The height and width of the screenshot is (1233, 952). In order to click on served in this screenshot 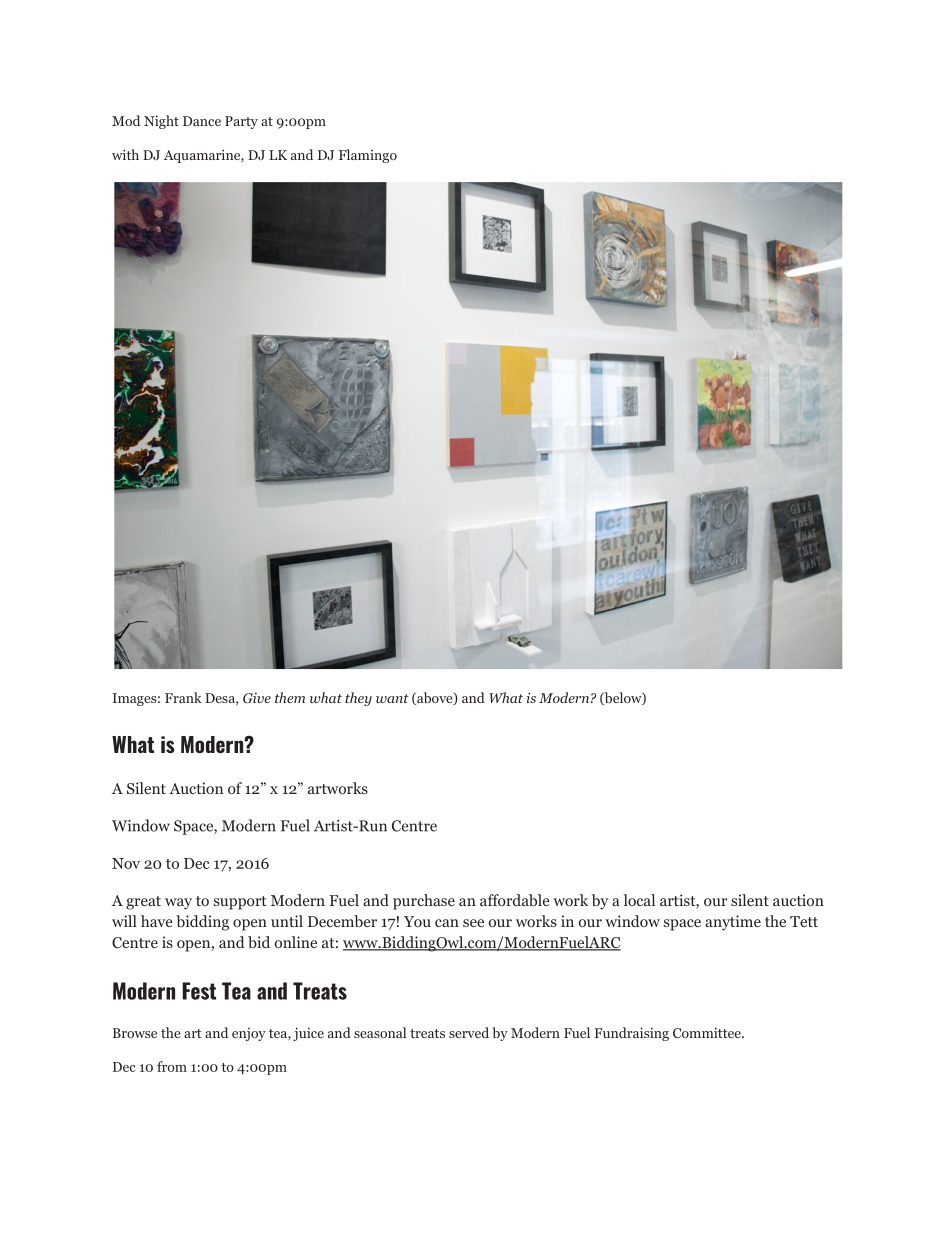, I will do `click(469, 1032)`.
